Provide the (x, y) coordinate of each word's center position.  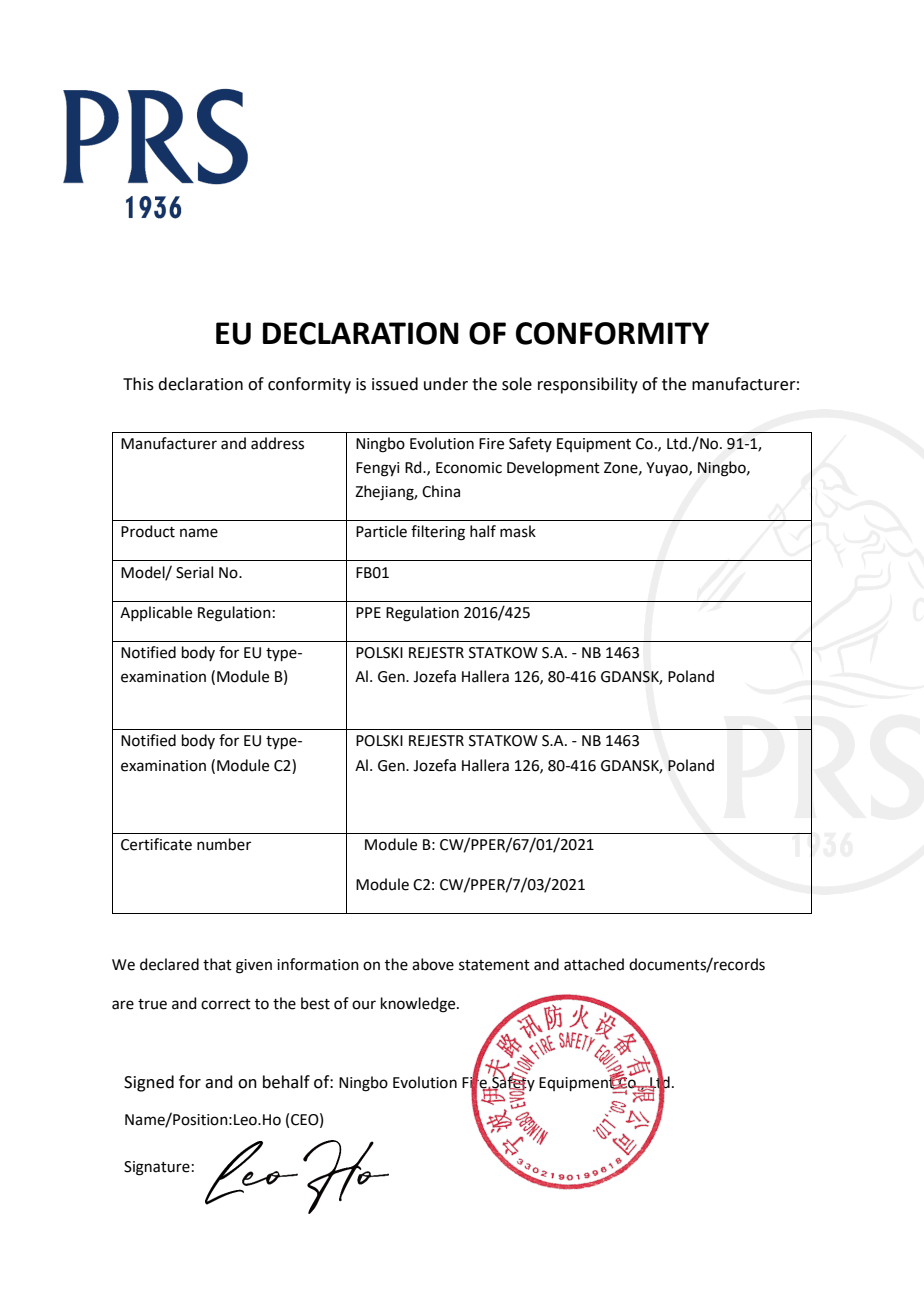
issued (395, 384)
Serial (194, 572)
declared (169, 964)
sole (517, 384)
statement (494, 965)
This (138, 384)
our (364, 1005)
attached (594, 964)
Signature (157, 1168)
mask (518, 531)
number (224, 844)
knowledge (419, 1005)
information (318, 964)
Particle (381, 531)
